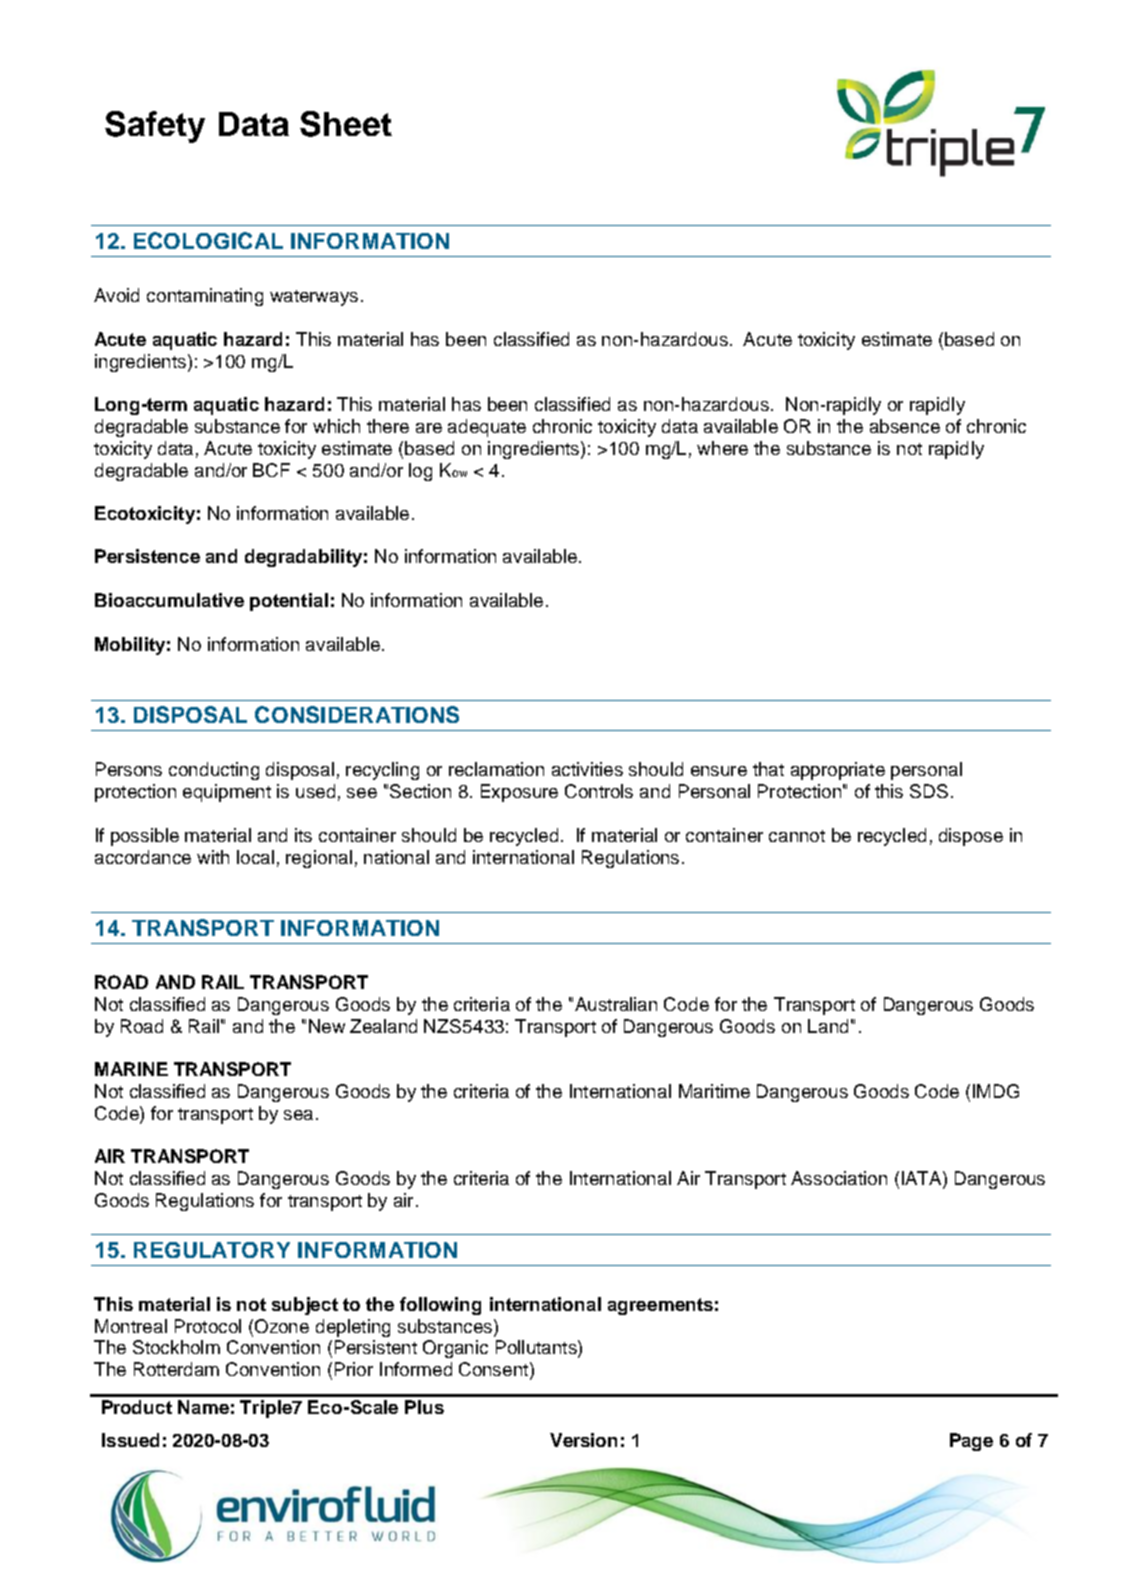 The width and height of the screenshot is (1128, 1595). What do you see at coordinates (616, 1004) in the screenshot?
I see `Australian` at bounding box center [616, 1004].
